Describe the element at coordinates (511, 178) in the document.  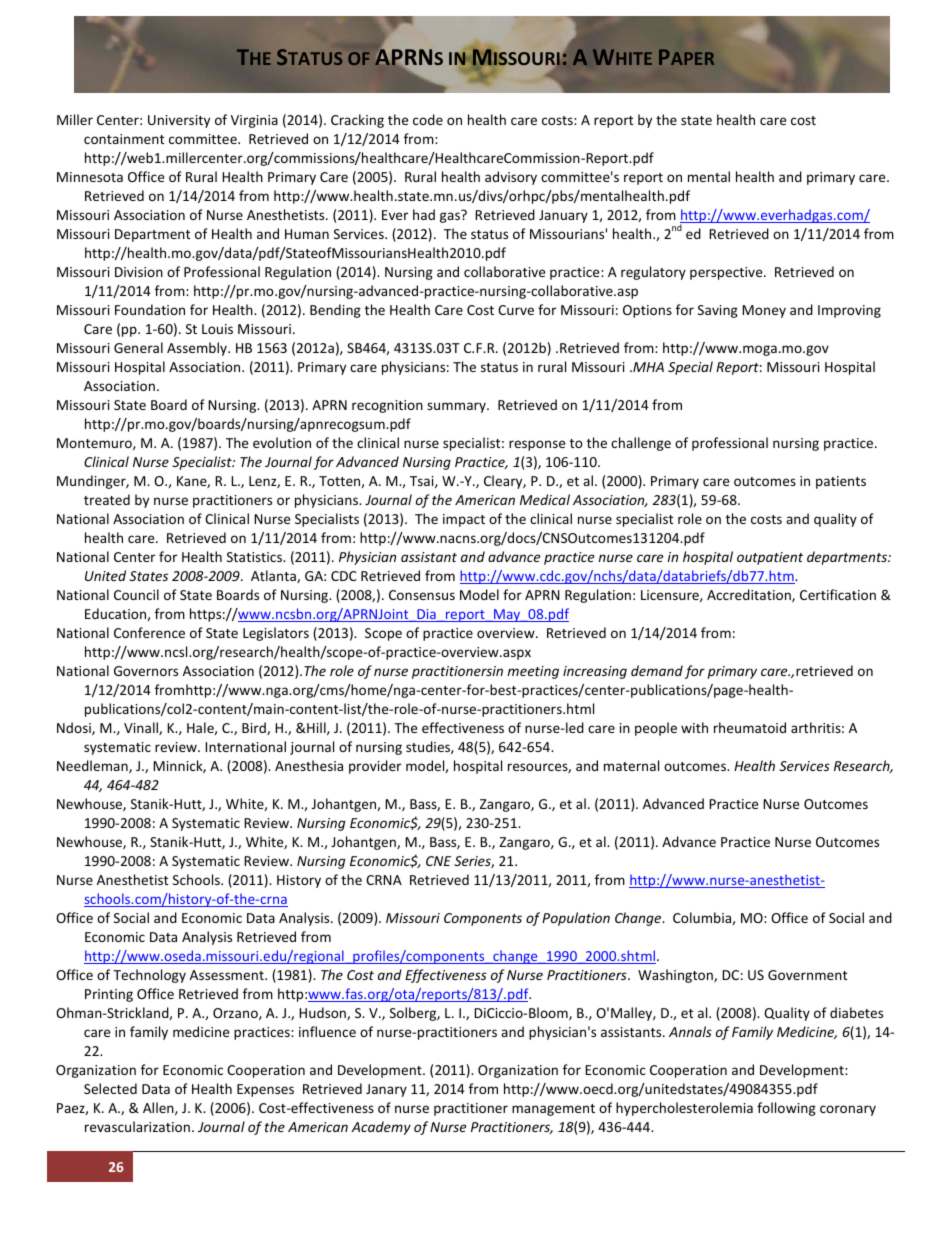
I see `advisory` at that location.
